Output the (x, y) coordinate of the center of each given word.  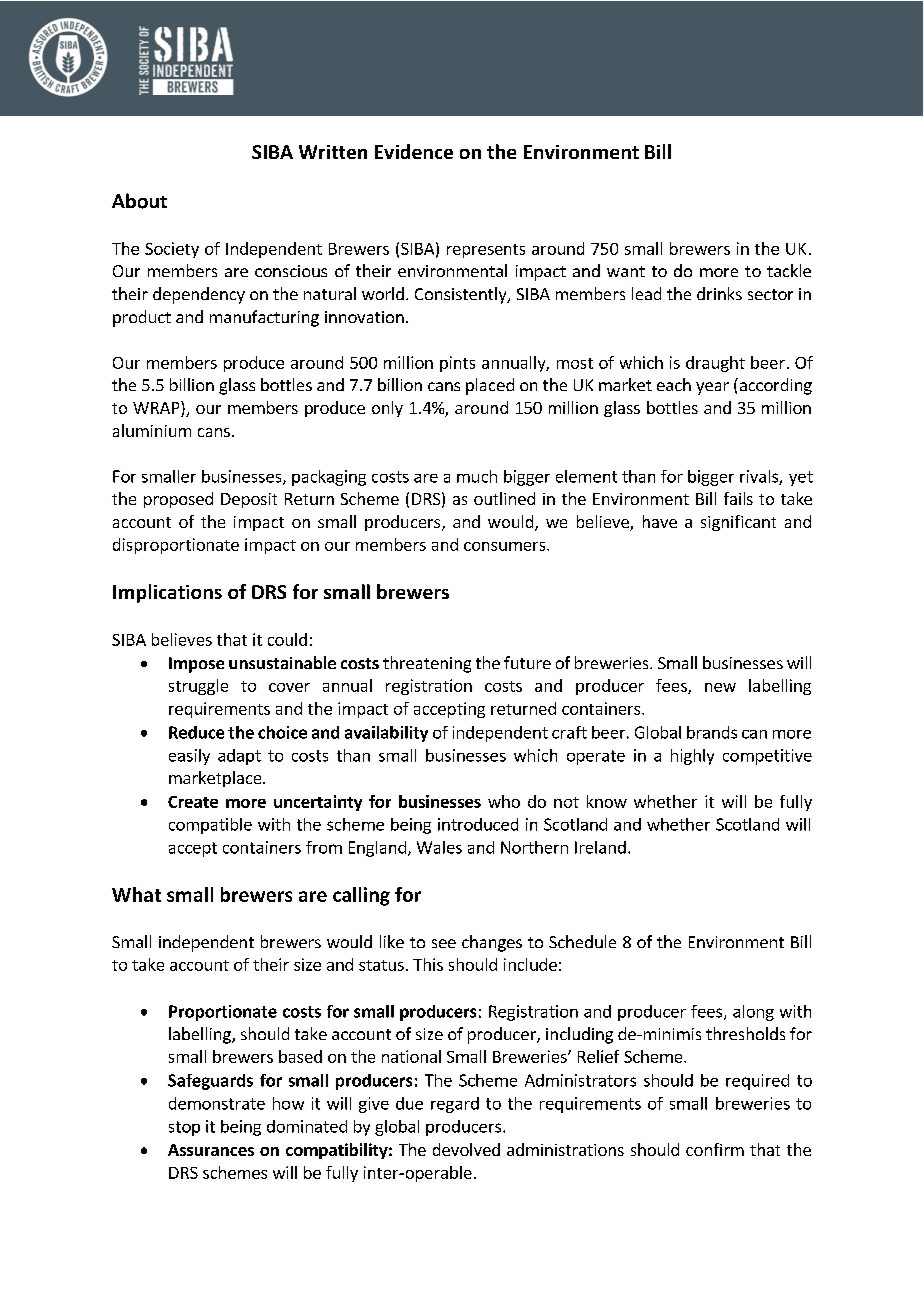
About (139, 201)
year (712, 388)
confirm (715, 1149)
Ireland (600, 847)
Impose (196, 665)
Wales (439, 847)
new (720, 687)
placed (490, 386)
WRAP (157, 409)
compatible (210, 826)
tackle (789, 270)
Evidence (414, 151)
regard (455, 1105)
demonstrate (217, 1103)
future (527, 662)
